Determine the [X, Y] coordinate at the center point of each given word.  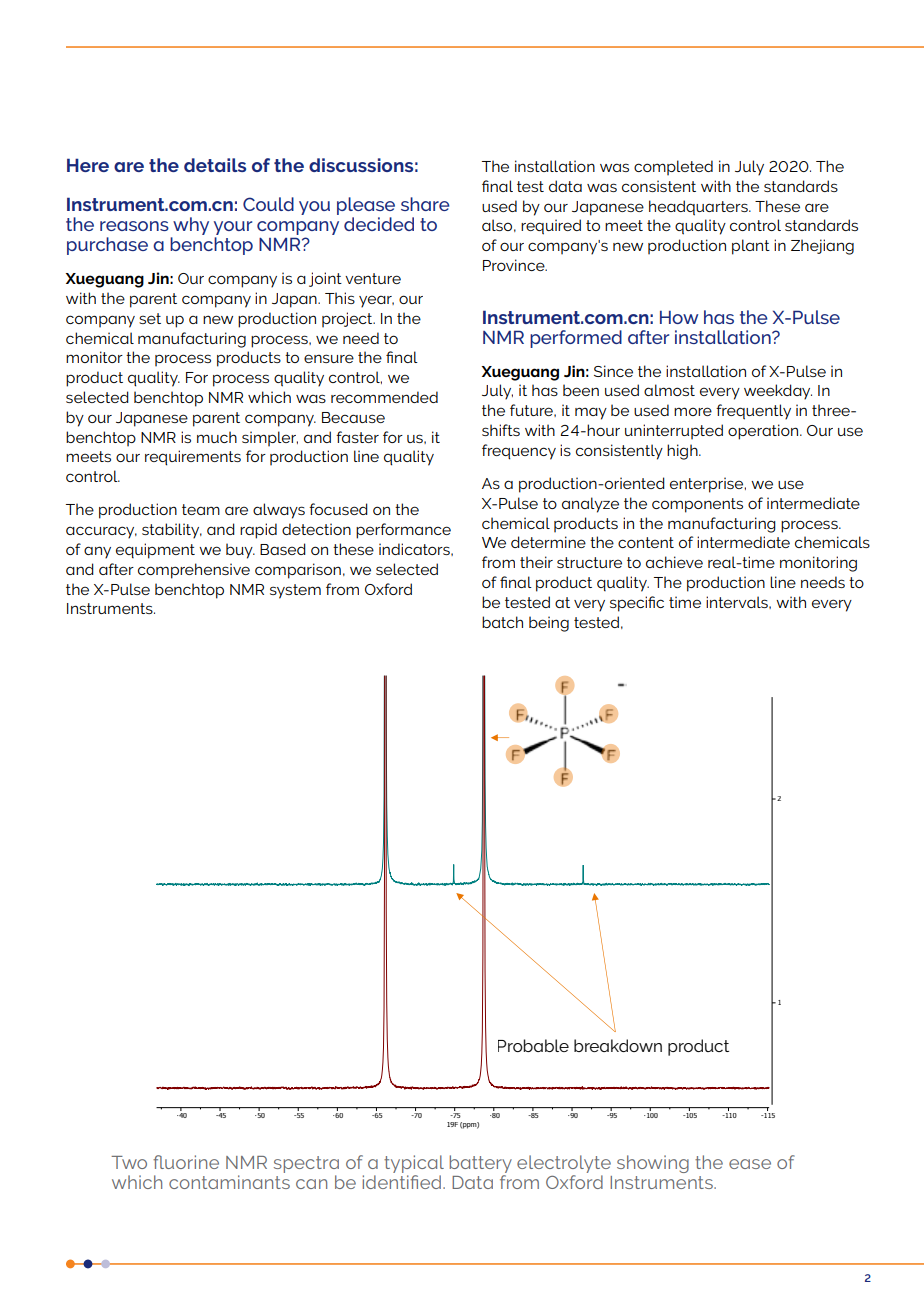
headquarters [699, 208]
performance [403, 531]
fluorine [186, 1162]
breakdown [618, 1045]
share [425, 204]
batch [502, 622]
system [295, 591]
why [190, 227]
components [697, 505]
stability [172, 531]
